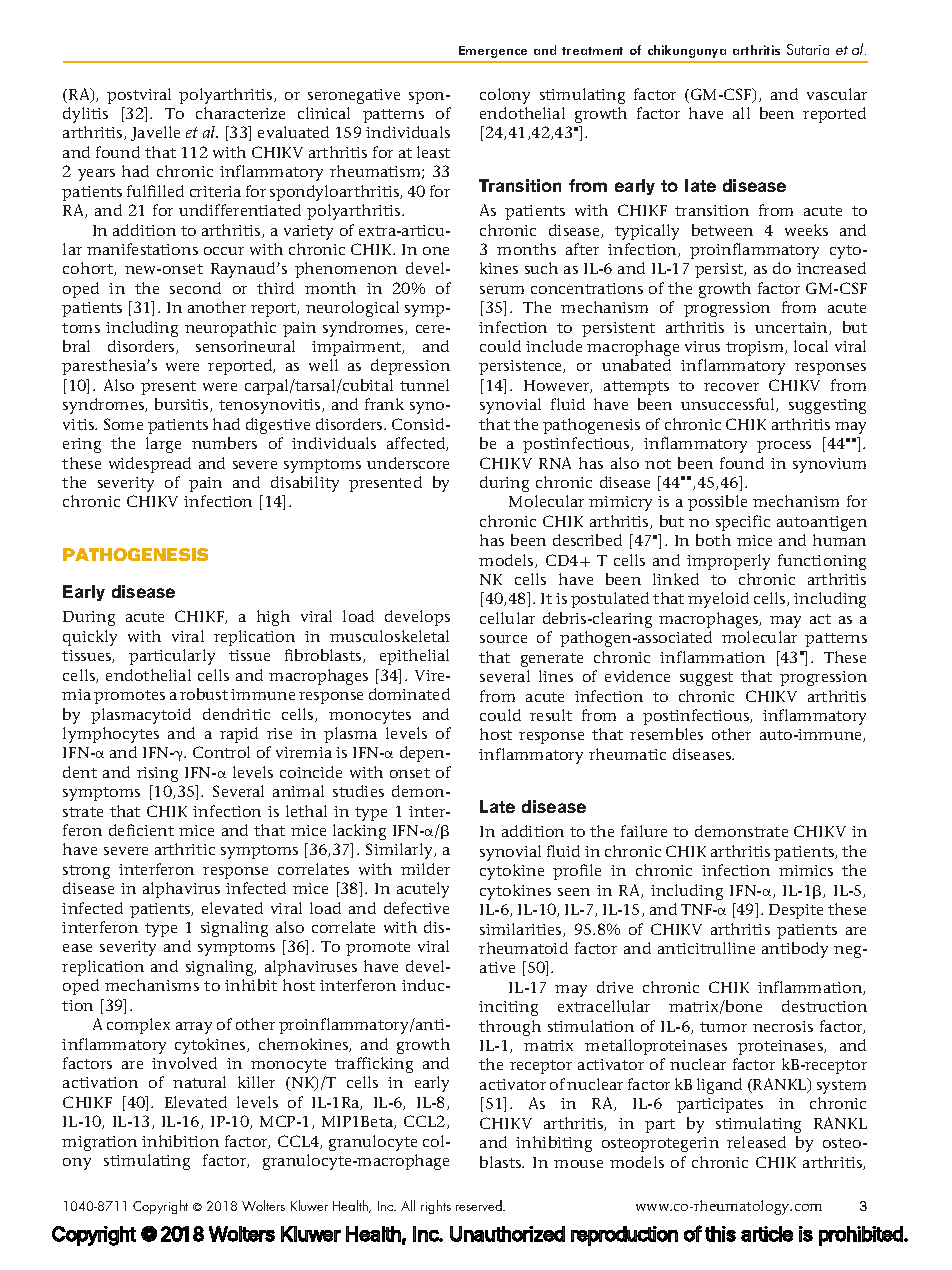 The image size is (952, 1270). What do you see at coordinates (718, 600) in the image?
I see `myeloid` at bounding box center [718, 600].
